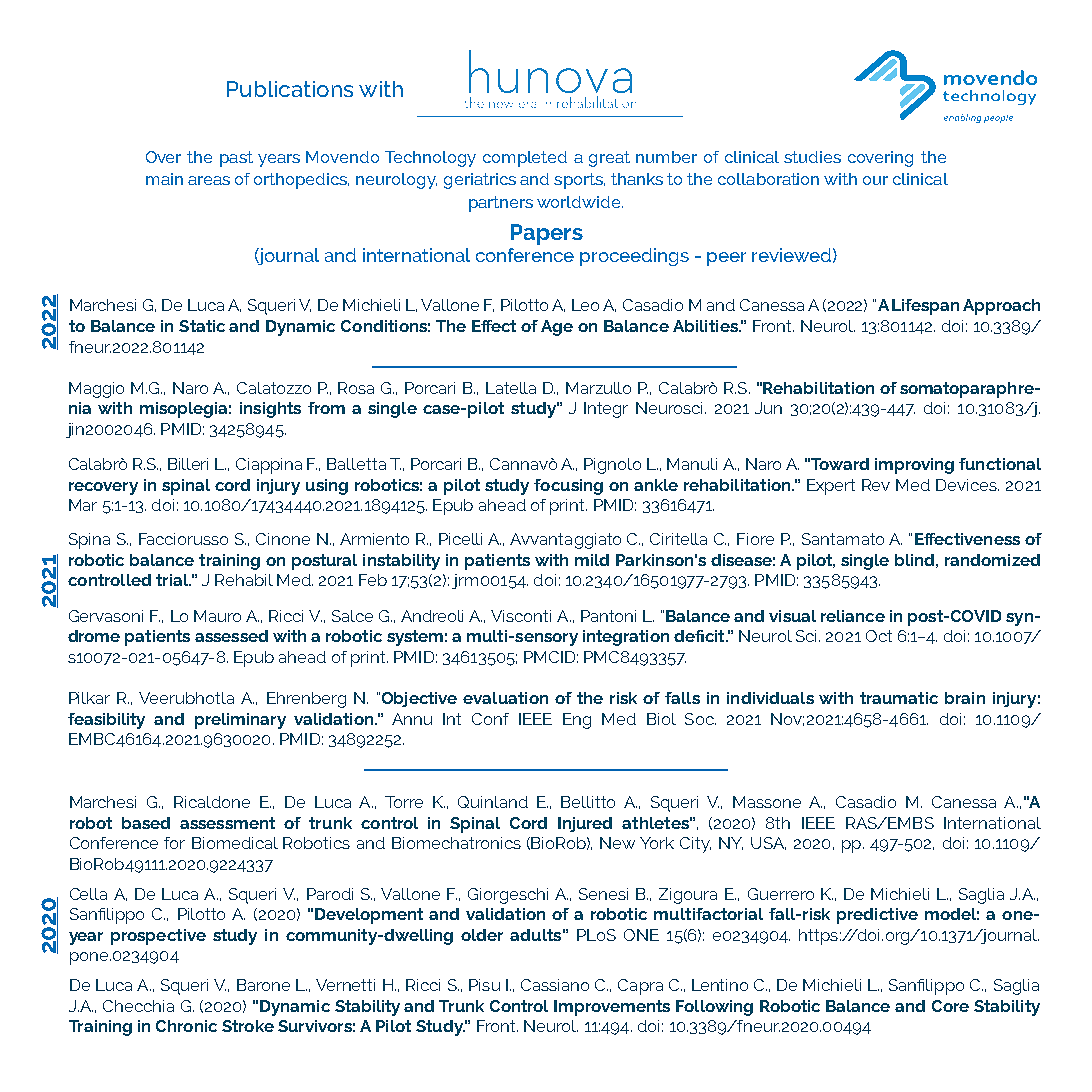 The image size is (1092, 1092). Describe the element at coordinates (950, 1006) in the screenshot. I see `Core` at that location.
